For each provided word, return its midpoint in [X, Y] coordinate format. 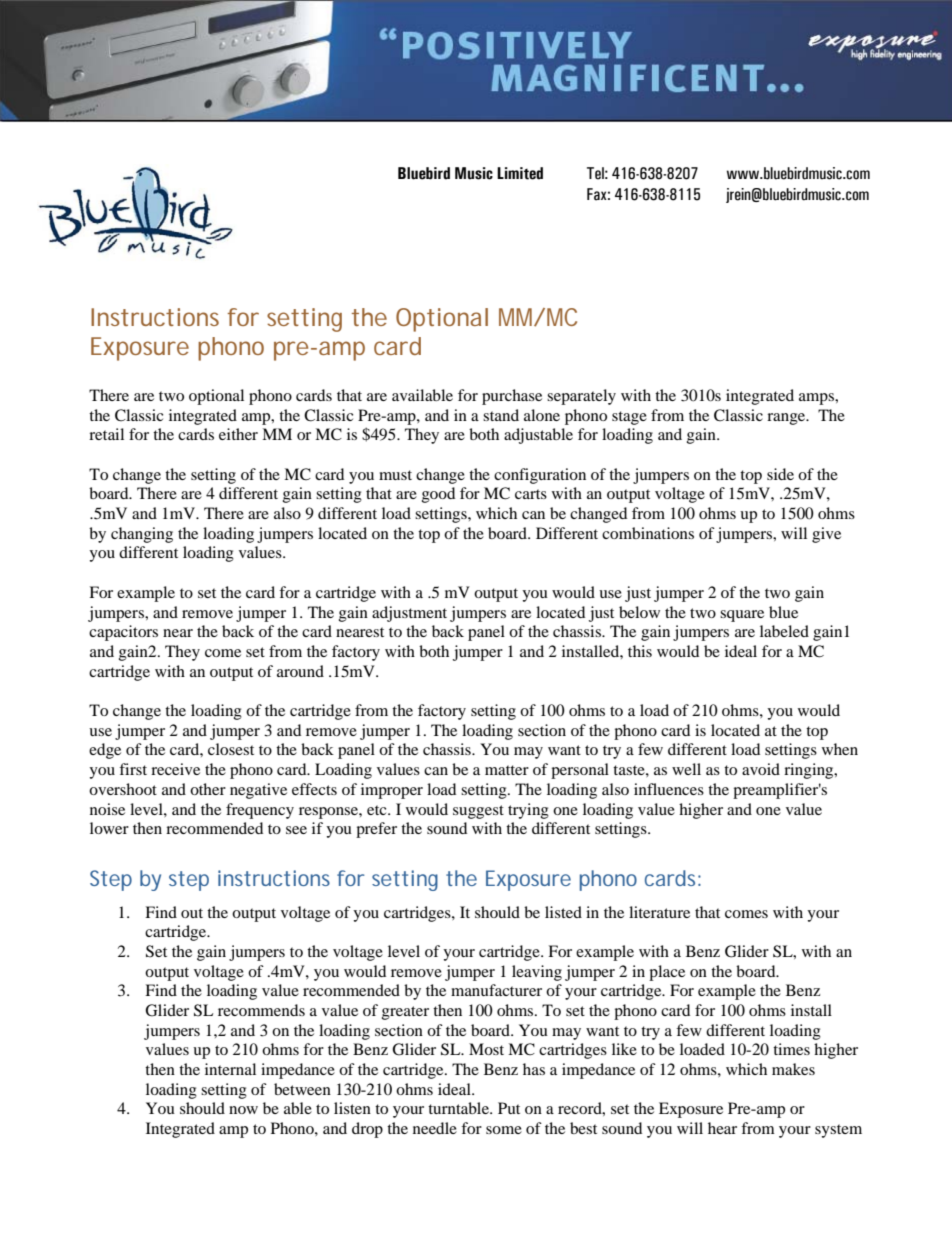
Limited [520, 173]
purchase [512, 397]
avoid [761, 769]
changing [142, 535]
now [243, 1110]
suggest [478, 812]
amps [817, 399]
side [780, 474]
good [438, 495]
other [208, 789]
